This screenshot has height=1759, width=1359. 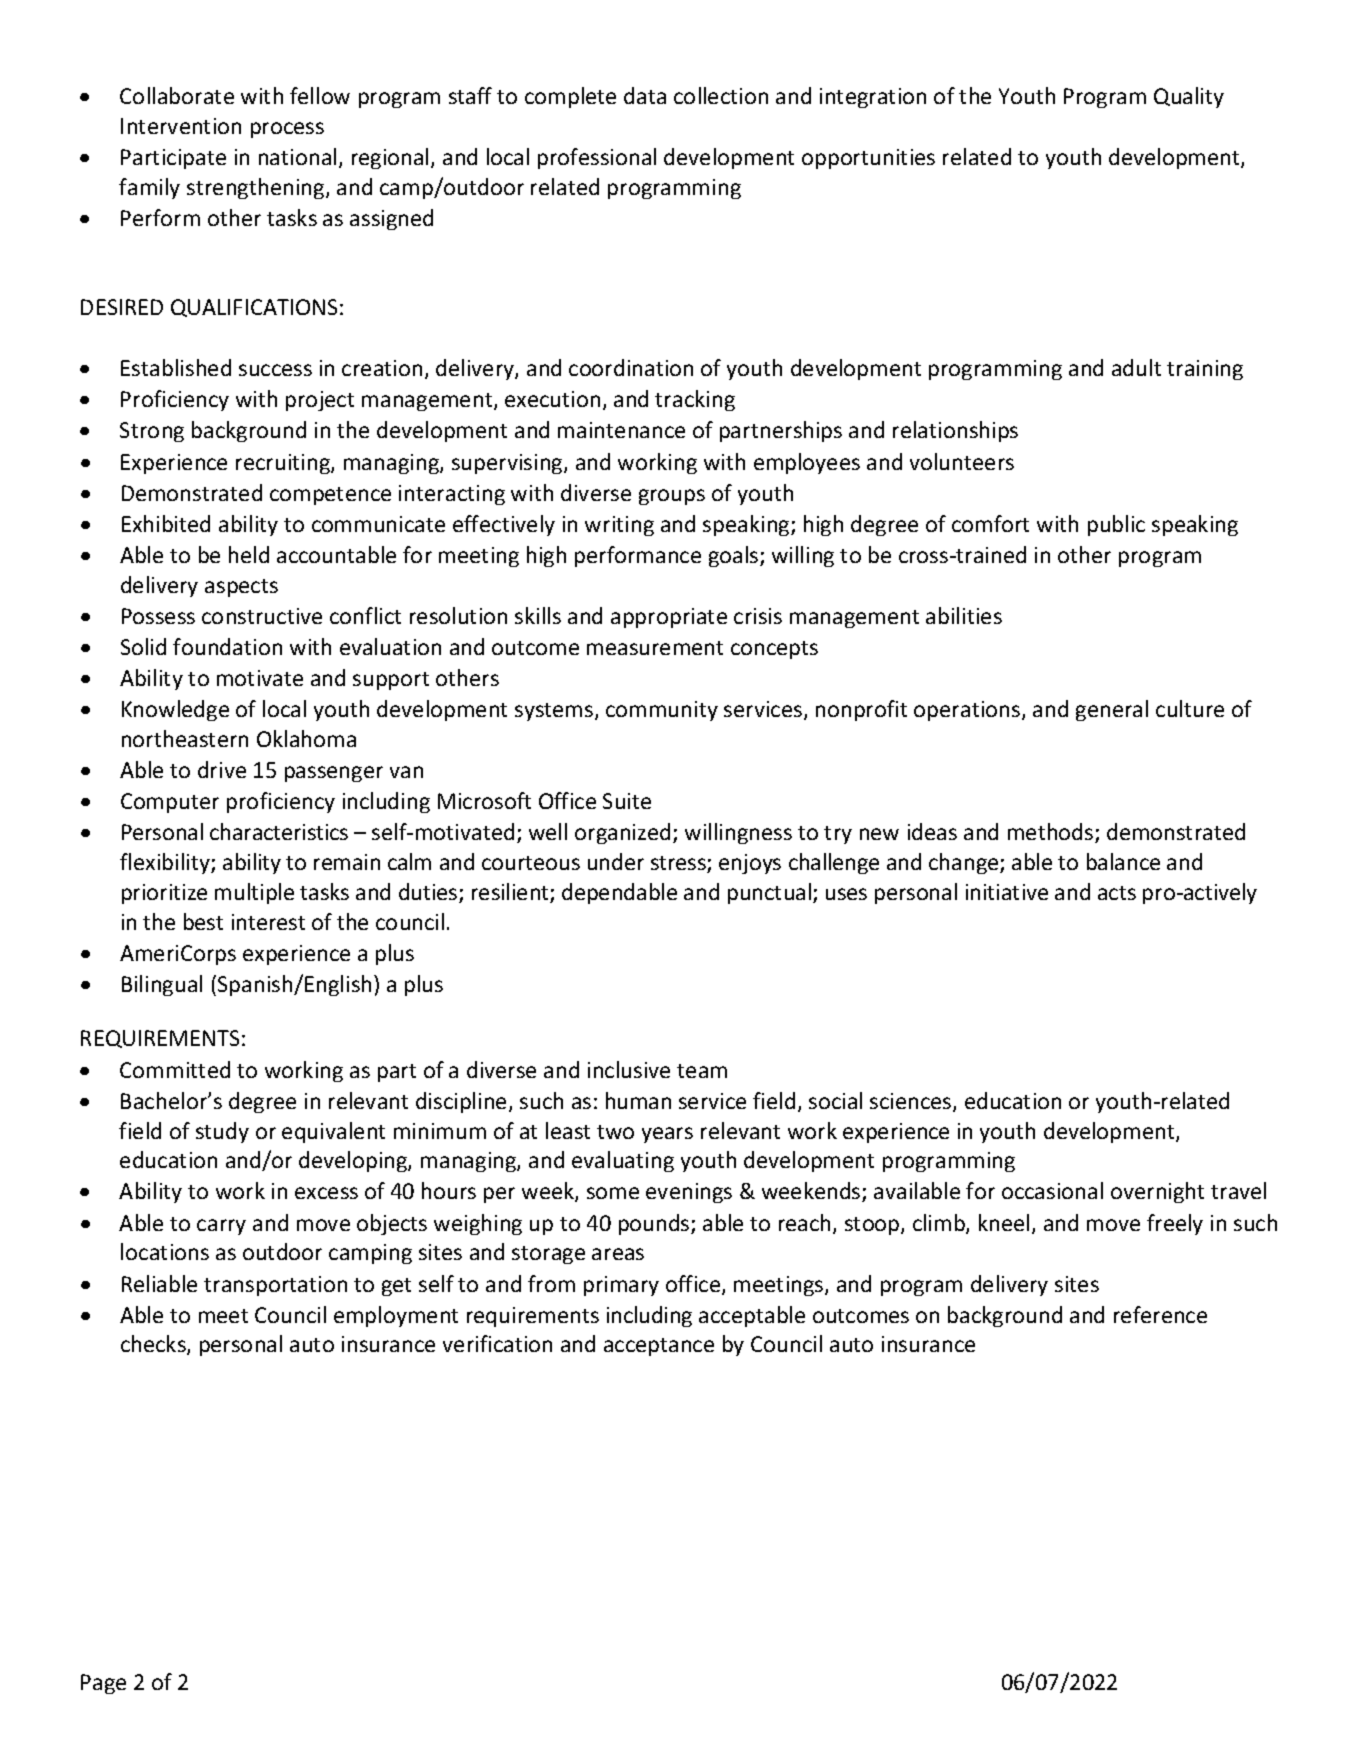 I want to click on Page, so click(x=103, y=1684).
